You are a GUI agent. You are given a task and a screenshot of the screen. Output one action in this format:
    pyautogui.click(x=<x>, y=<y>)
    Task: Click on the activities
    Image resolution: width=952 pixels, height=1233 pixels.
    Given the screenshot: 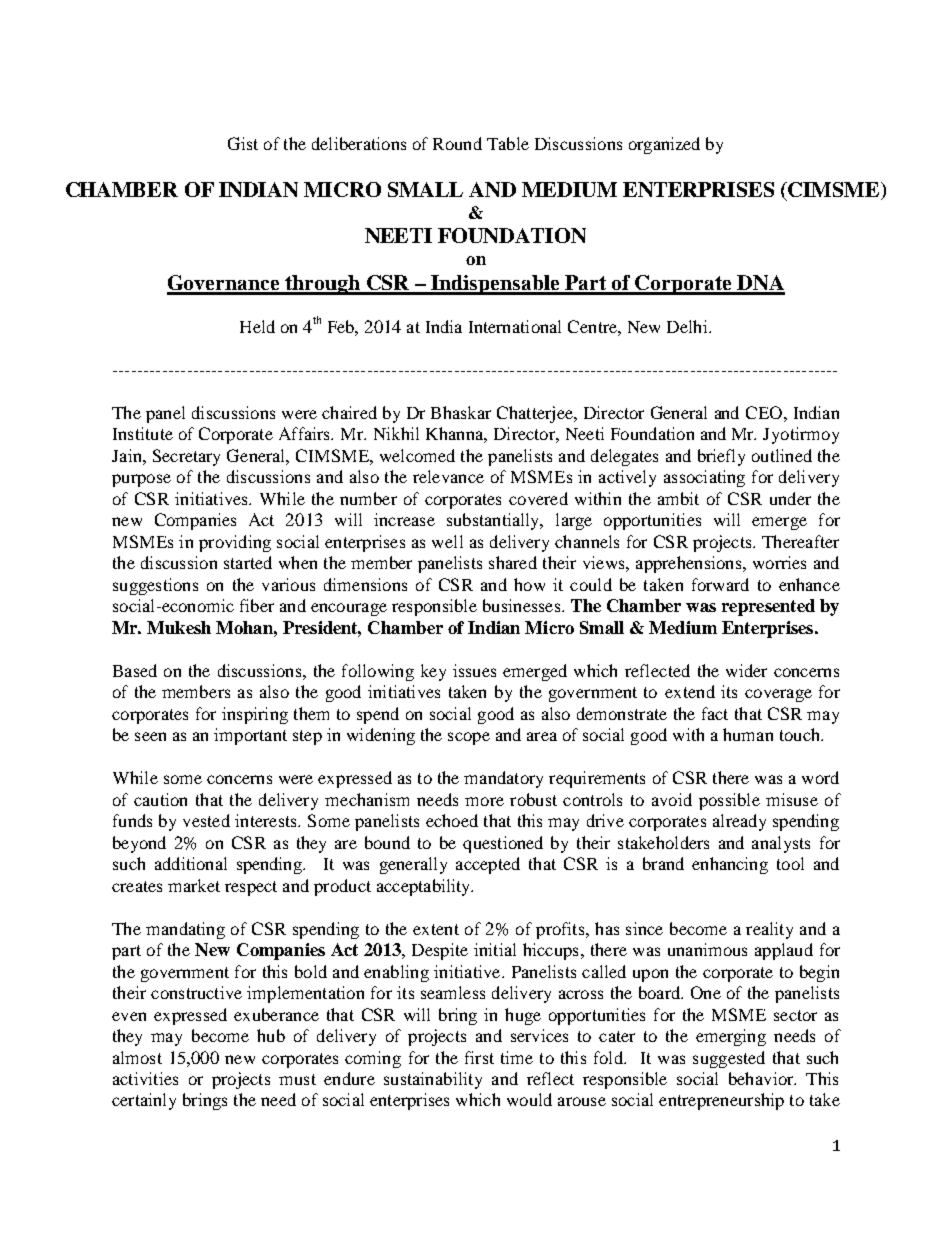 What is the action you would take?
    pyautogui.click(x=145, y=1078)
